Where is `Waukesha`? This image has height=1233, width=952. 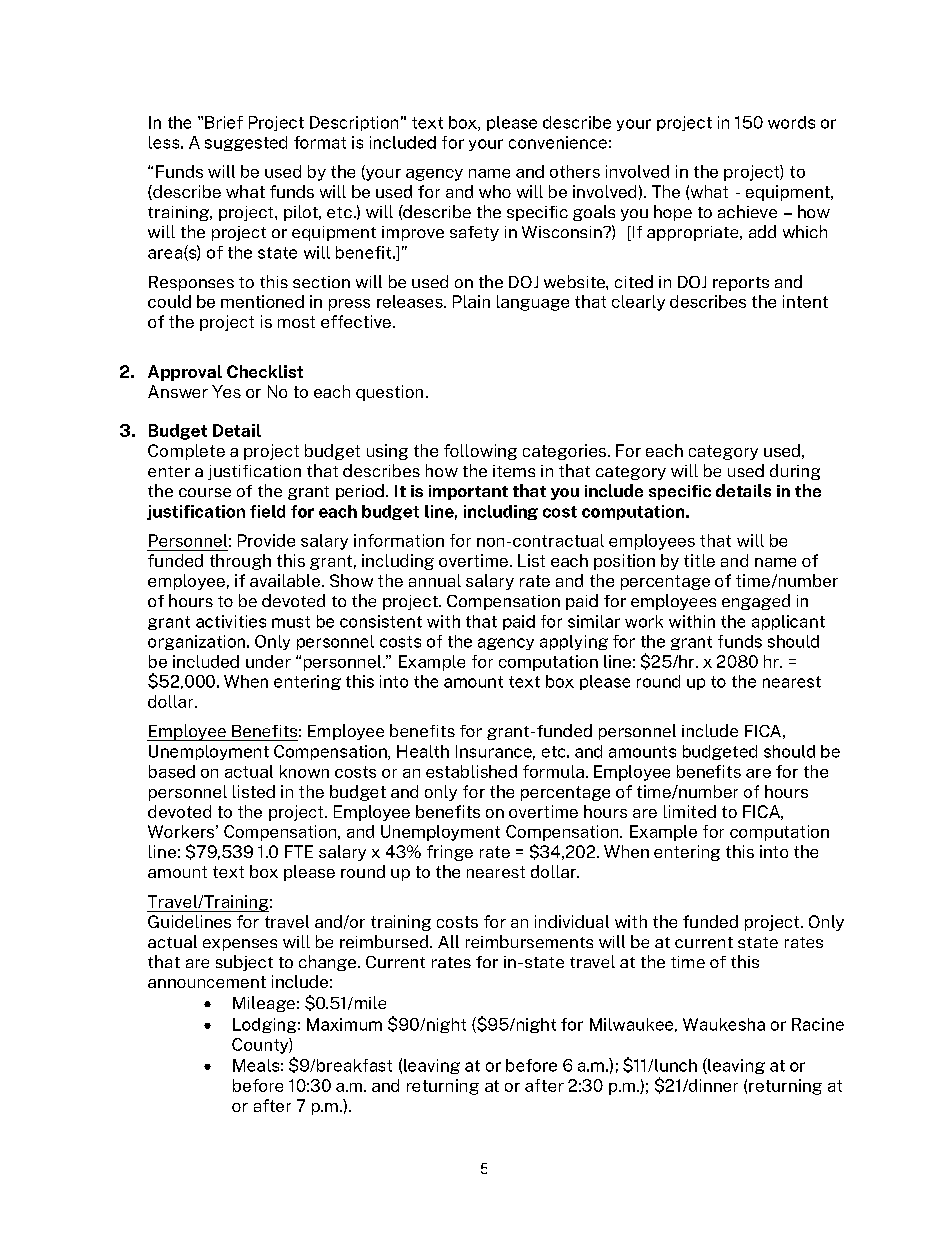
Waukesha is located at coordinates (724, 1024).
